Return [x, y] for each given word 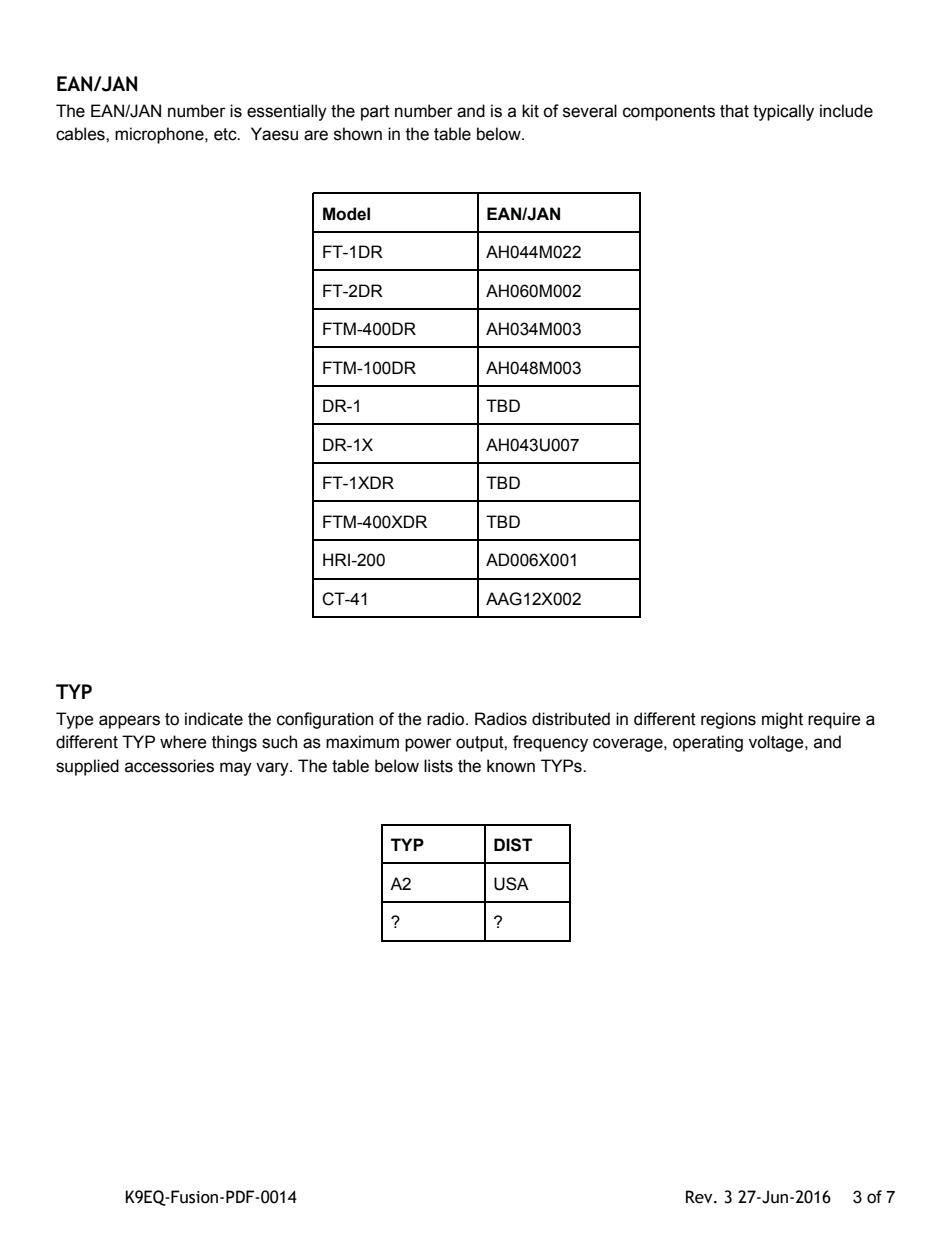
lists [438, 766]
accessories [169, 766]
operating [708, 743]
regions [728, 720]
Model [346, 214]
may [236, 769]
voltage [777, 743]
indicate [214, 719]
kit [530, 111]
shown [358, 134]
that [734, 111]
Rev [700, 1197]
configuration [325, 720]
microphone [160, 135]
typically [783, 112]
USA [511, 884]
